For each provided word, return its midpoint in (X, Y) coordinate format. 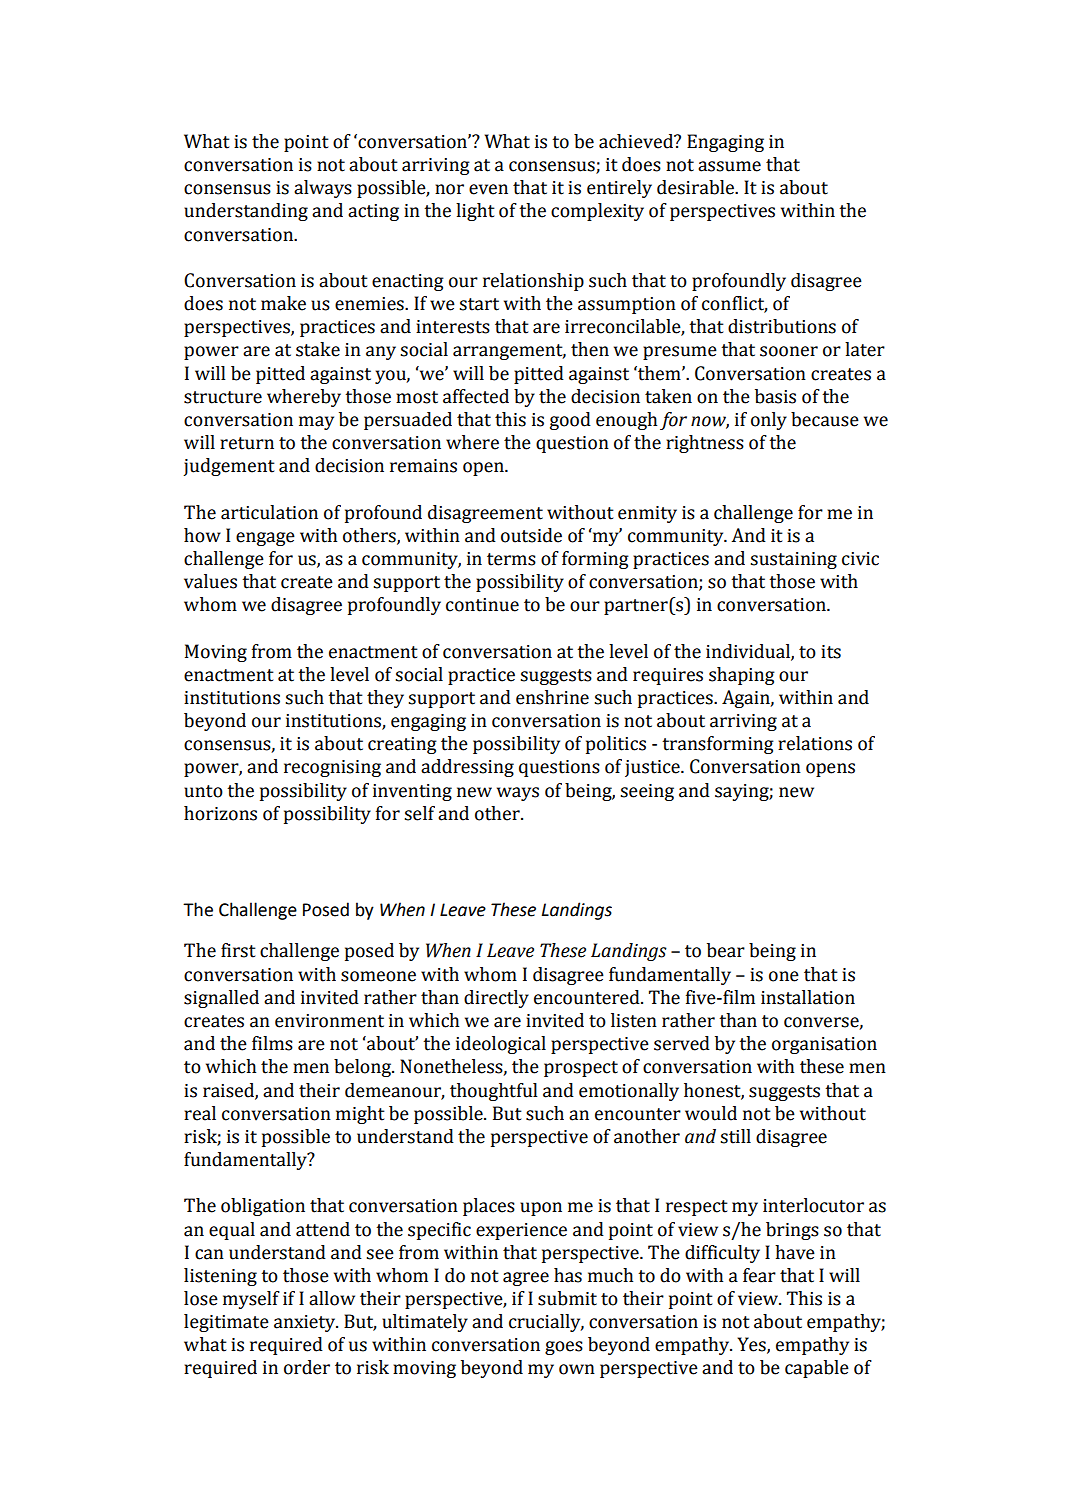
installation (808, 997)
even (488, 189)
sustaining (793, 560)
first (238, 950)
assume (729, 166)
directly (496, 999)
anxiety (306, 1323)
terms (511, 559)
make (283, 303)
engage (265, 539)
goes (564, 1348)
